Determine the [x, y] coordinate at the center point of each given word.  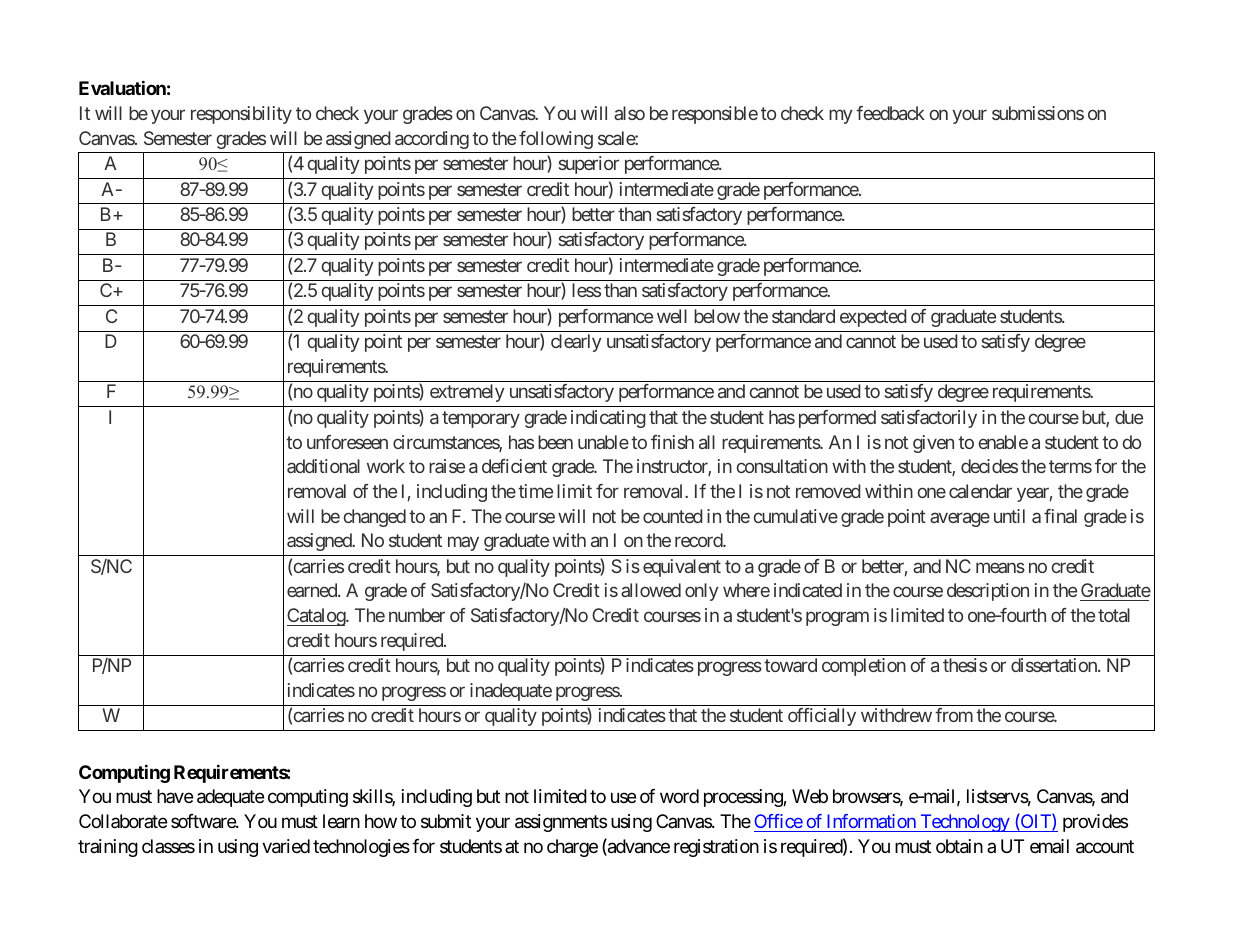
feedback [890, 113]
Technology [964, 823]
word [679, 796]
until [1009, 516]
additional [323, 466]
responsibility [241, 115]
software [204, 821]
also [629, 113]
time [535, 491]
